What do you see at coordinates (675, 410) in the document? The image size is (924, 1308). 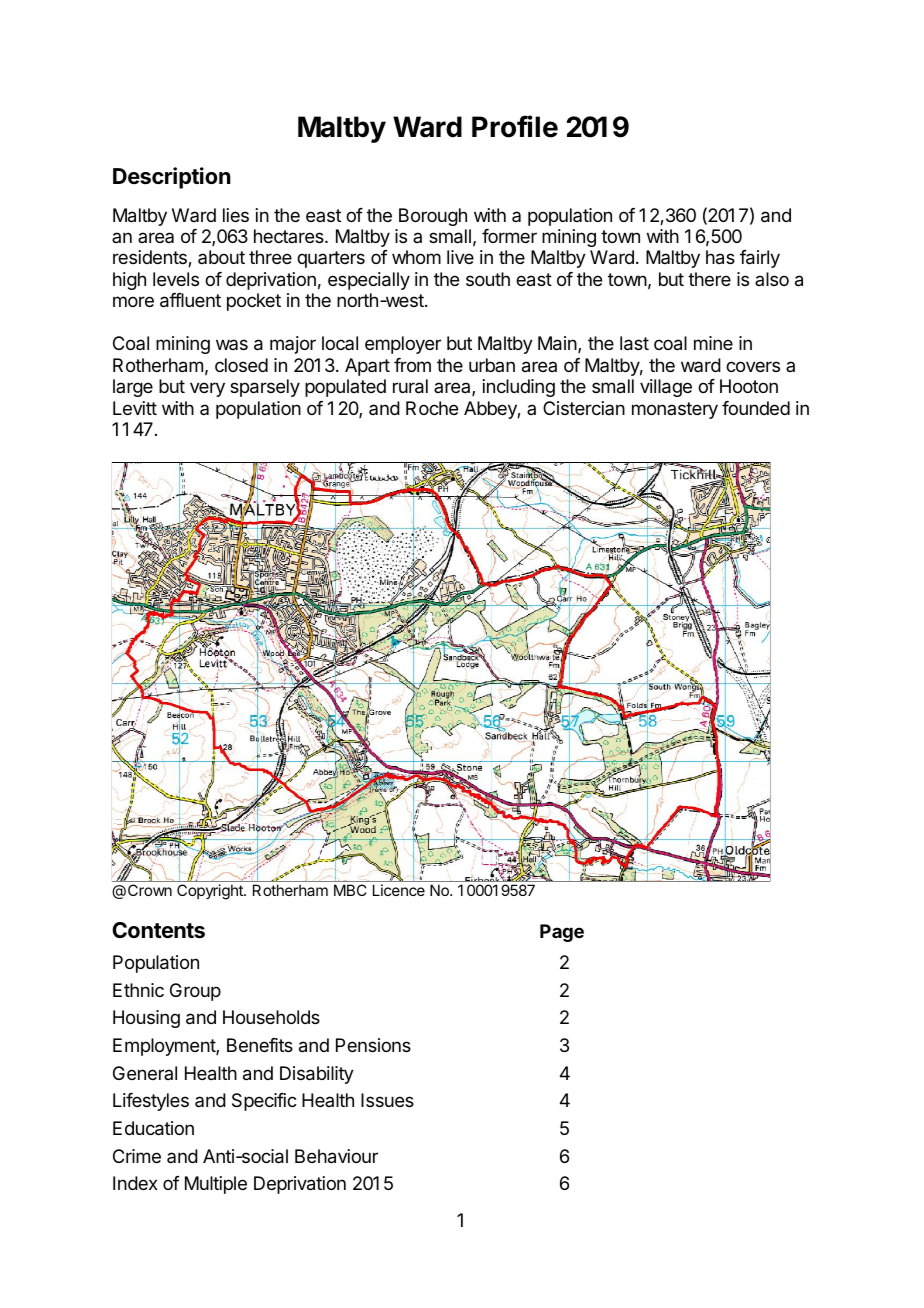 I see `monastery` at bounding box center [675, 410].
